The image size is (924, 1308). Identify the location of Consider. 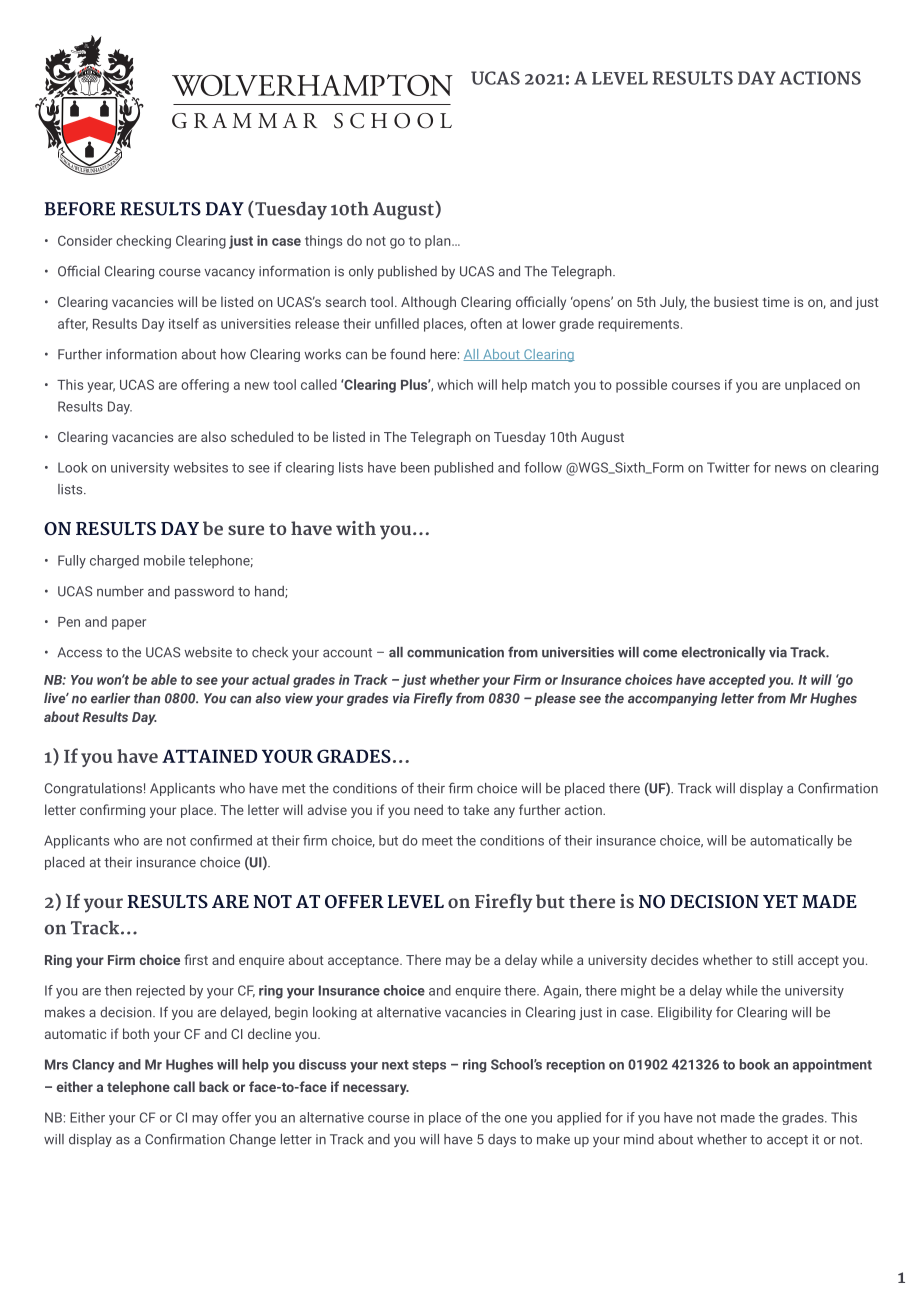
(85, 240).
